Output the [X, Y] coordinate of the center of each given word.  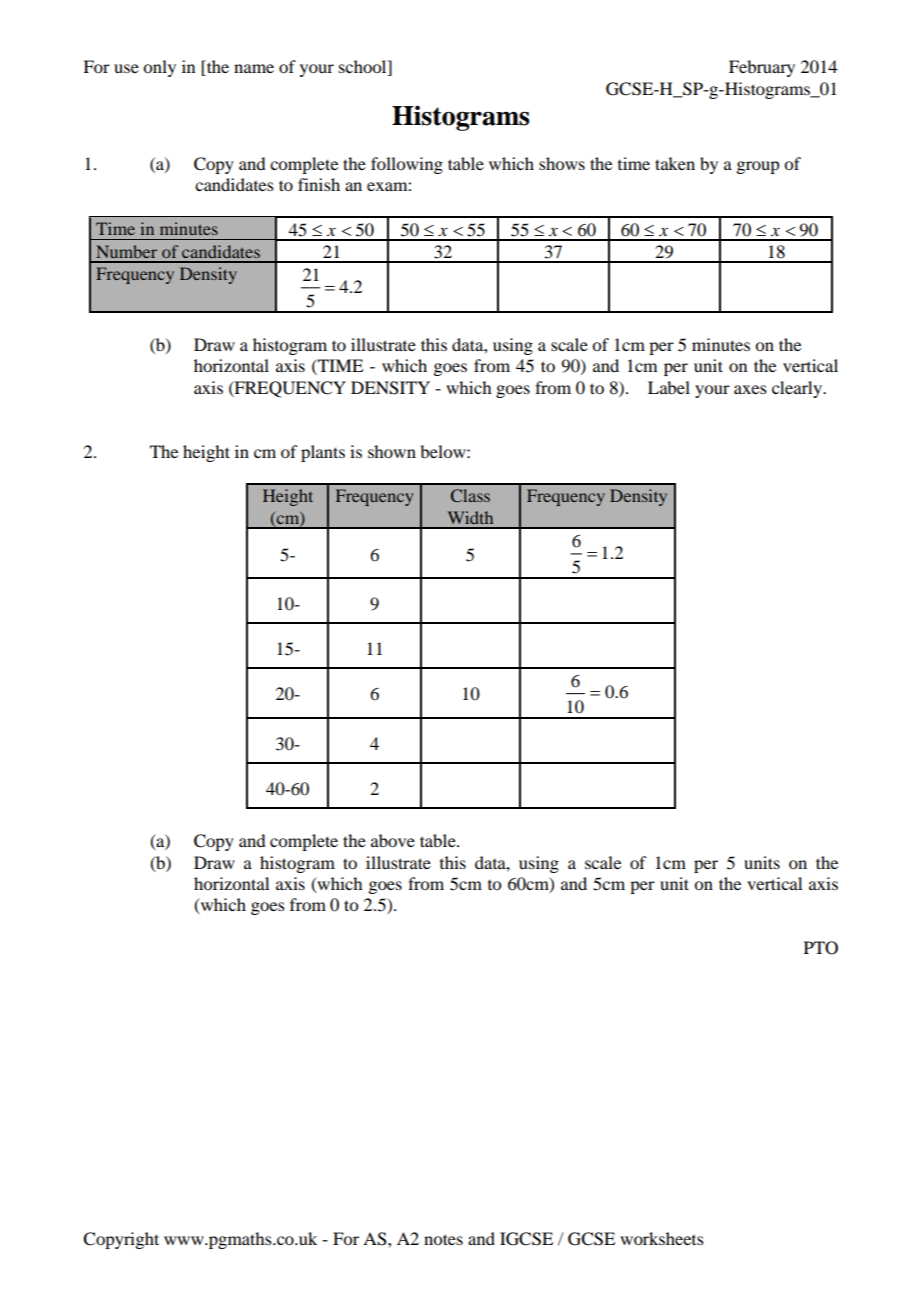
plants [323, 453]
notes [443, 1239]
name [254, 68]
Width [470, 517]
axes [750, 389]
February [762, 68]
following [407, 165]
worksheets [662, 1238]
